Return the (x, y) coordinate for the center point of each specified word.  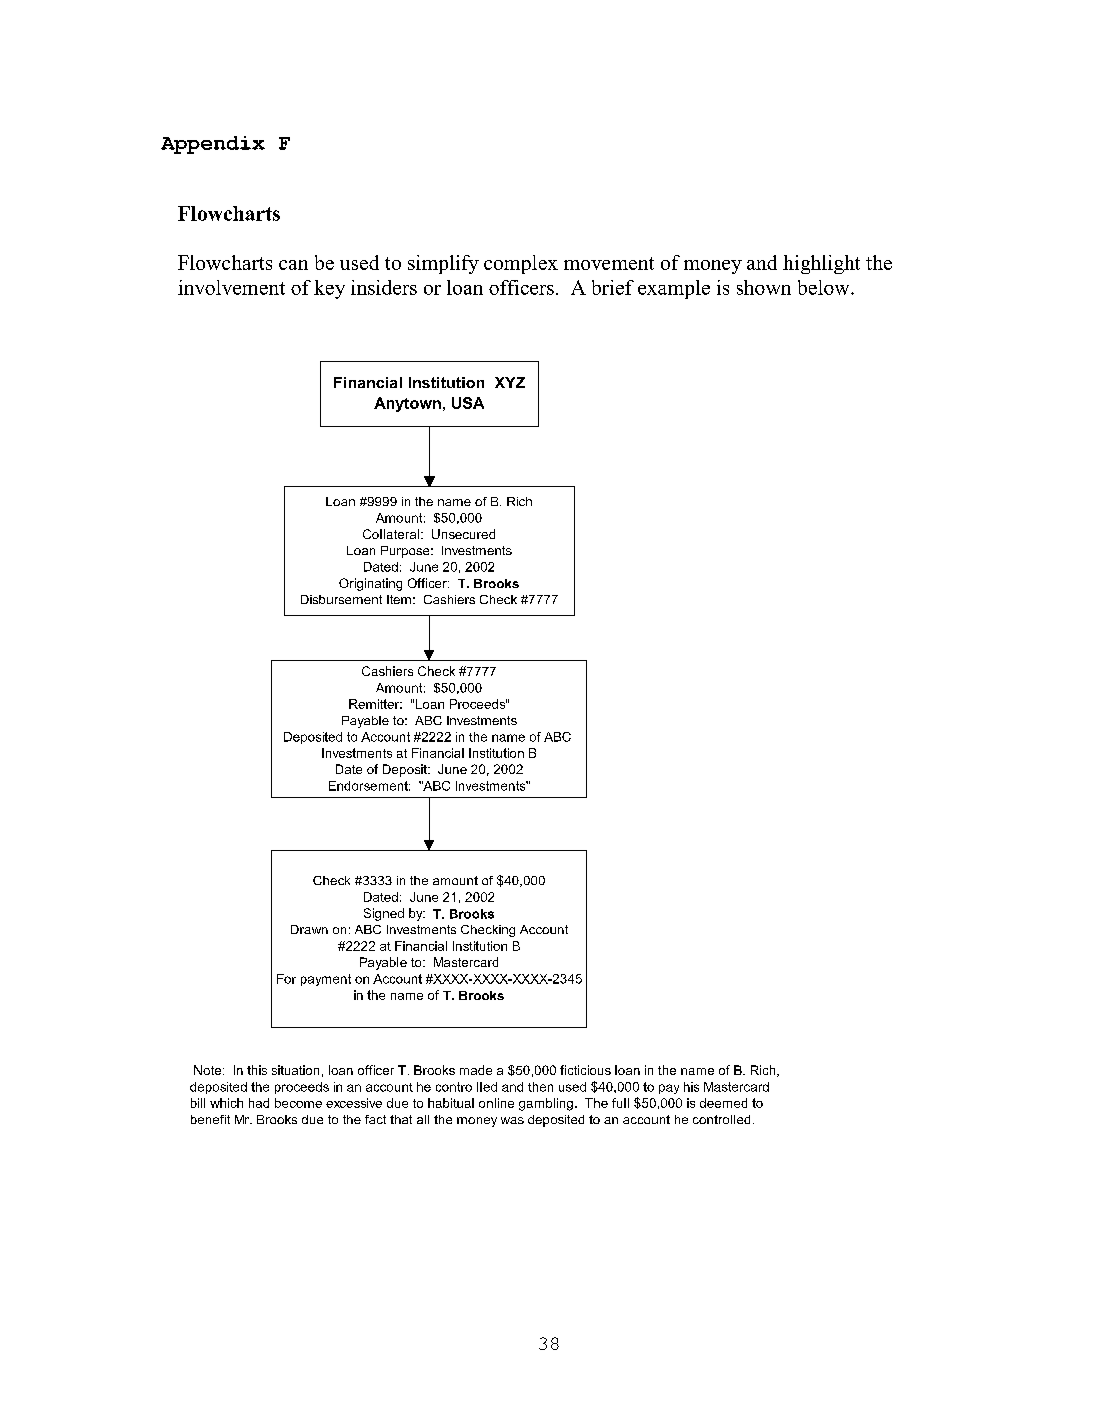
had (259, 1103)
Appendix (213, 145)
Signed (384, 914)
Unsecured (463, 534)
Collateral (391, 534)
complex (521, 264)
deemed (723, 1103)
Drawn (309, 929)
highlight (821, 264)
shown (764, 287)
